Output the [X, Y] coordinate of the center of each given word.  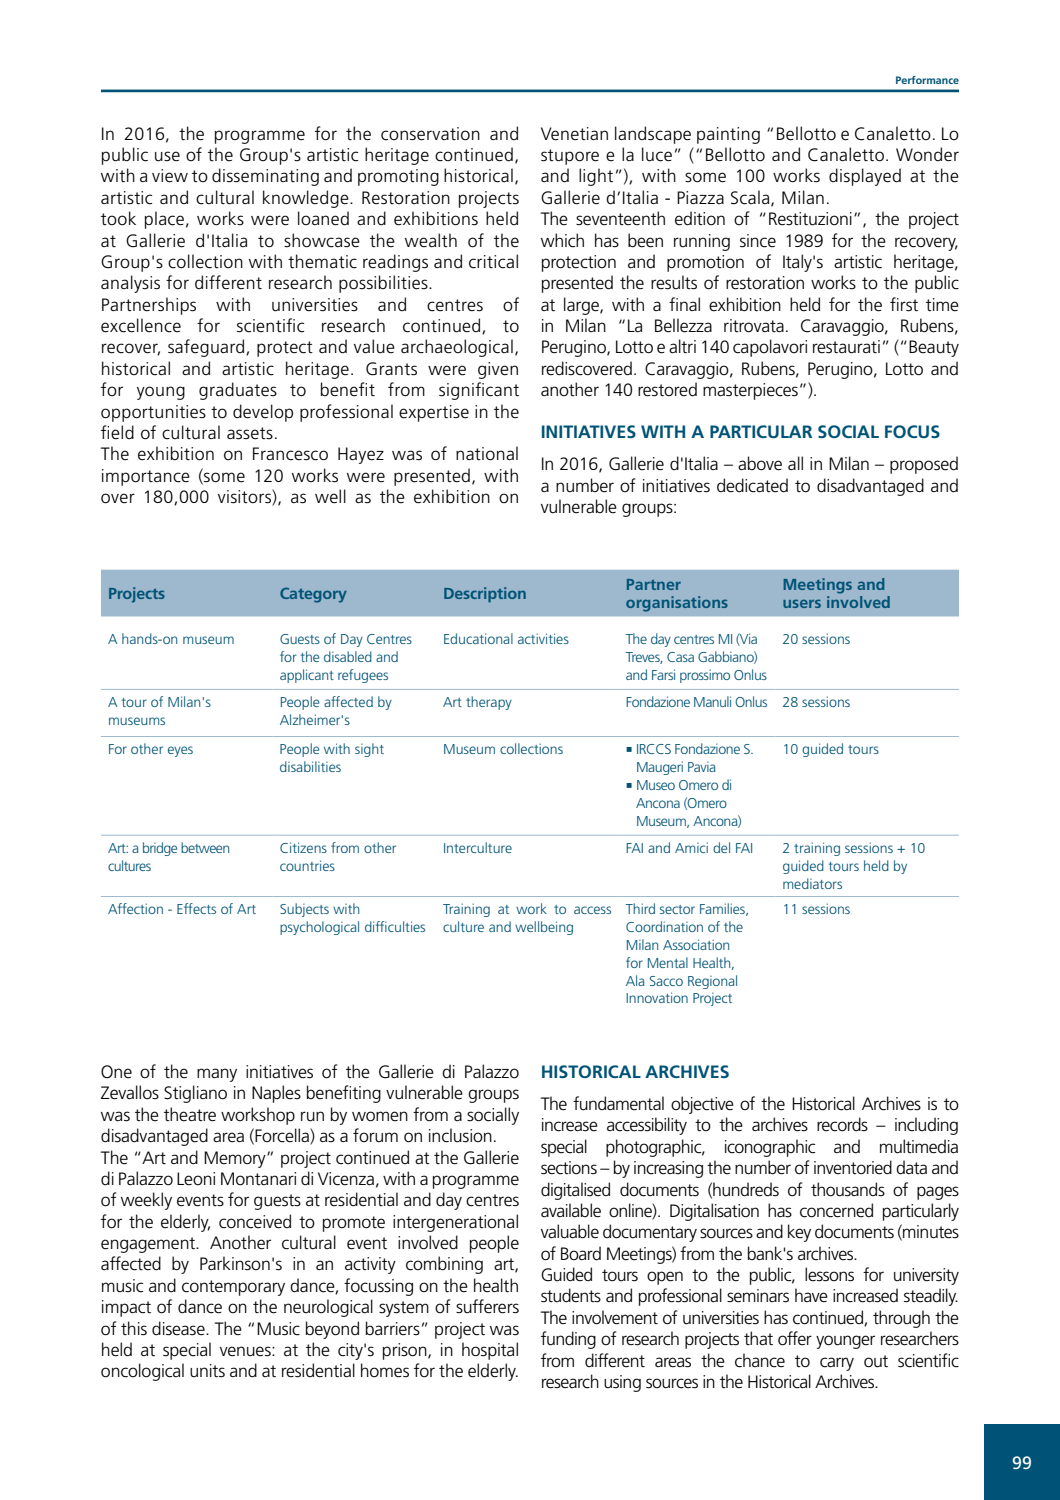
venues [246, 1351]
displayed [865, 177]
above [760, 463]
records [842, 1124]
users [802, 603]
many [217, 1075]
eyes [180, 751]
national [487, 453]
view [170, 176]
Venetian [574, 134]
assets [250, 433]
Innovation [657, 997]
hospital [490, 1351]
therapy [489, 703]
